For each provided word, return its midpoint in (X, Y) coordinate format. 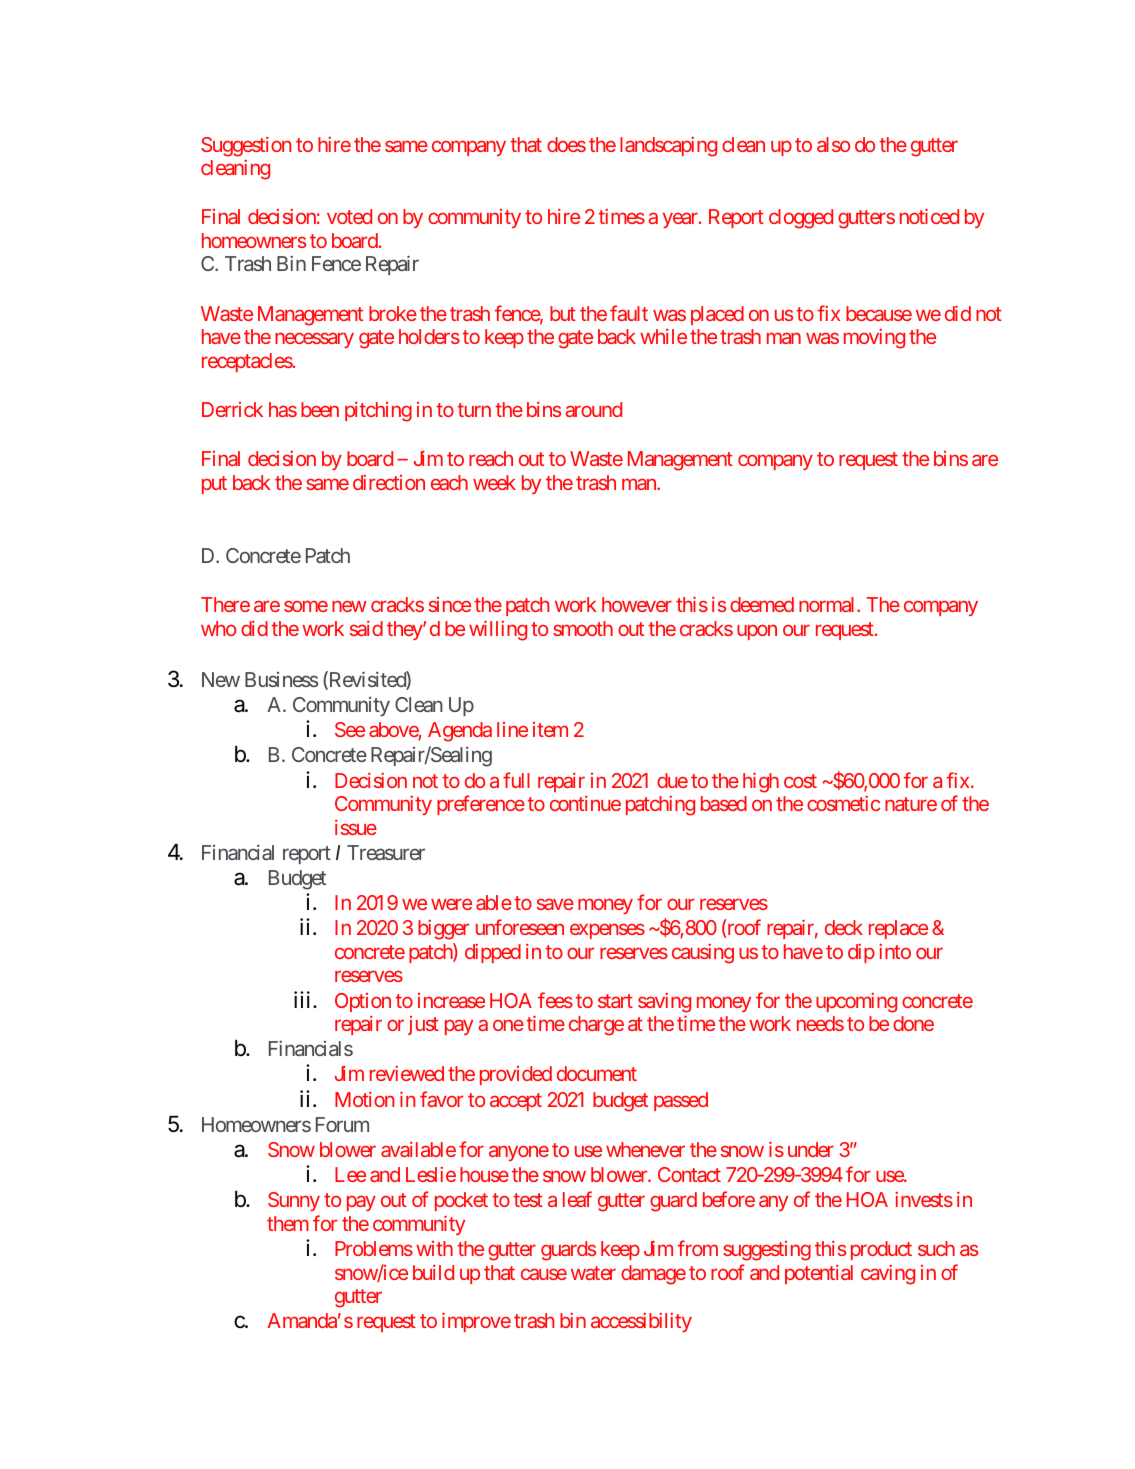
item (550, 729)
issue (356, 827)
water (593, 1273)
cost (800, 781)
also (833, 144)
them (288, 1223)
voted (349, 216)
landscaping (668, 147)
